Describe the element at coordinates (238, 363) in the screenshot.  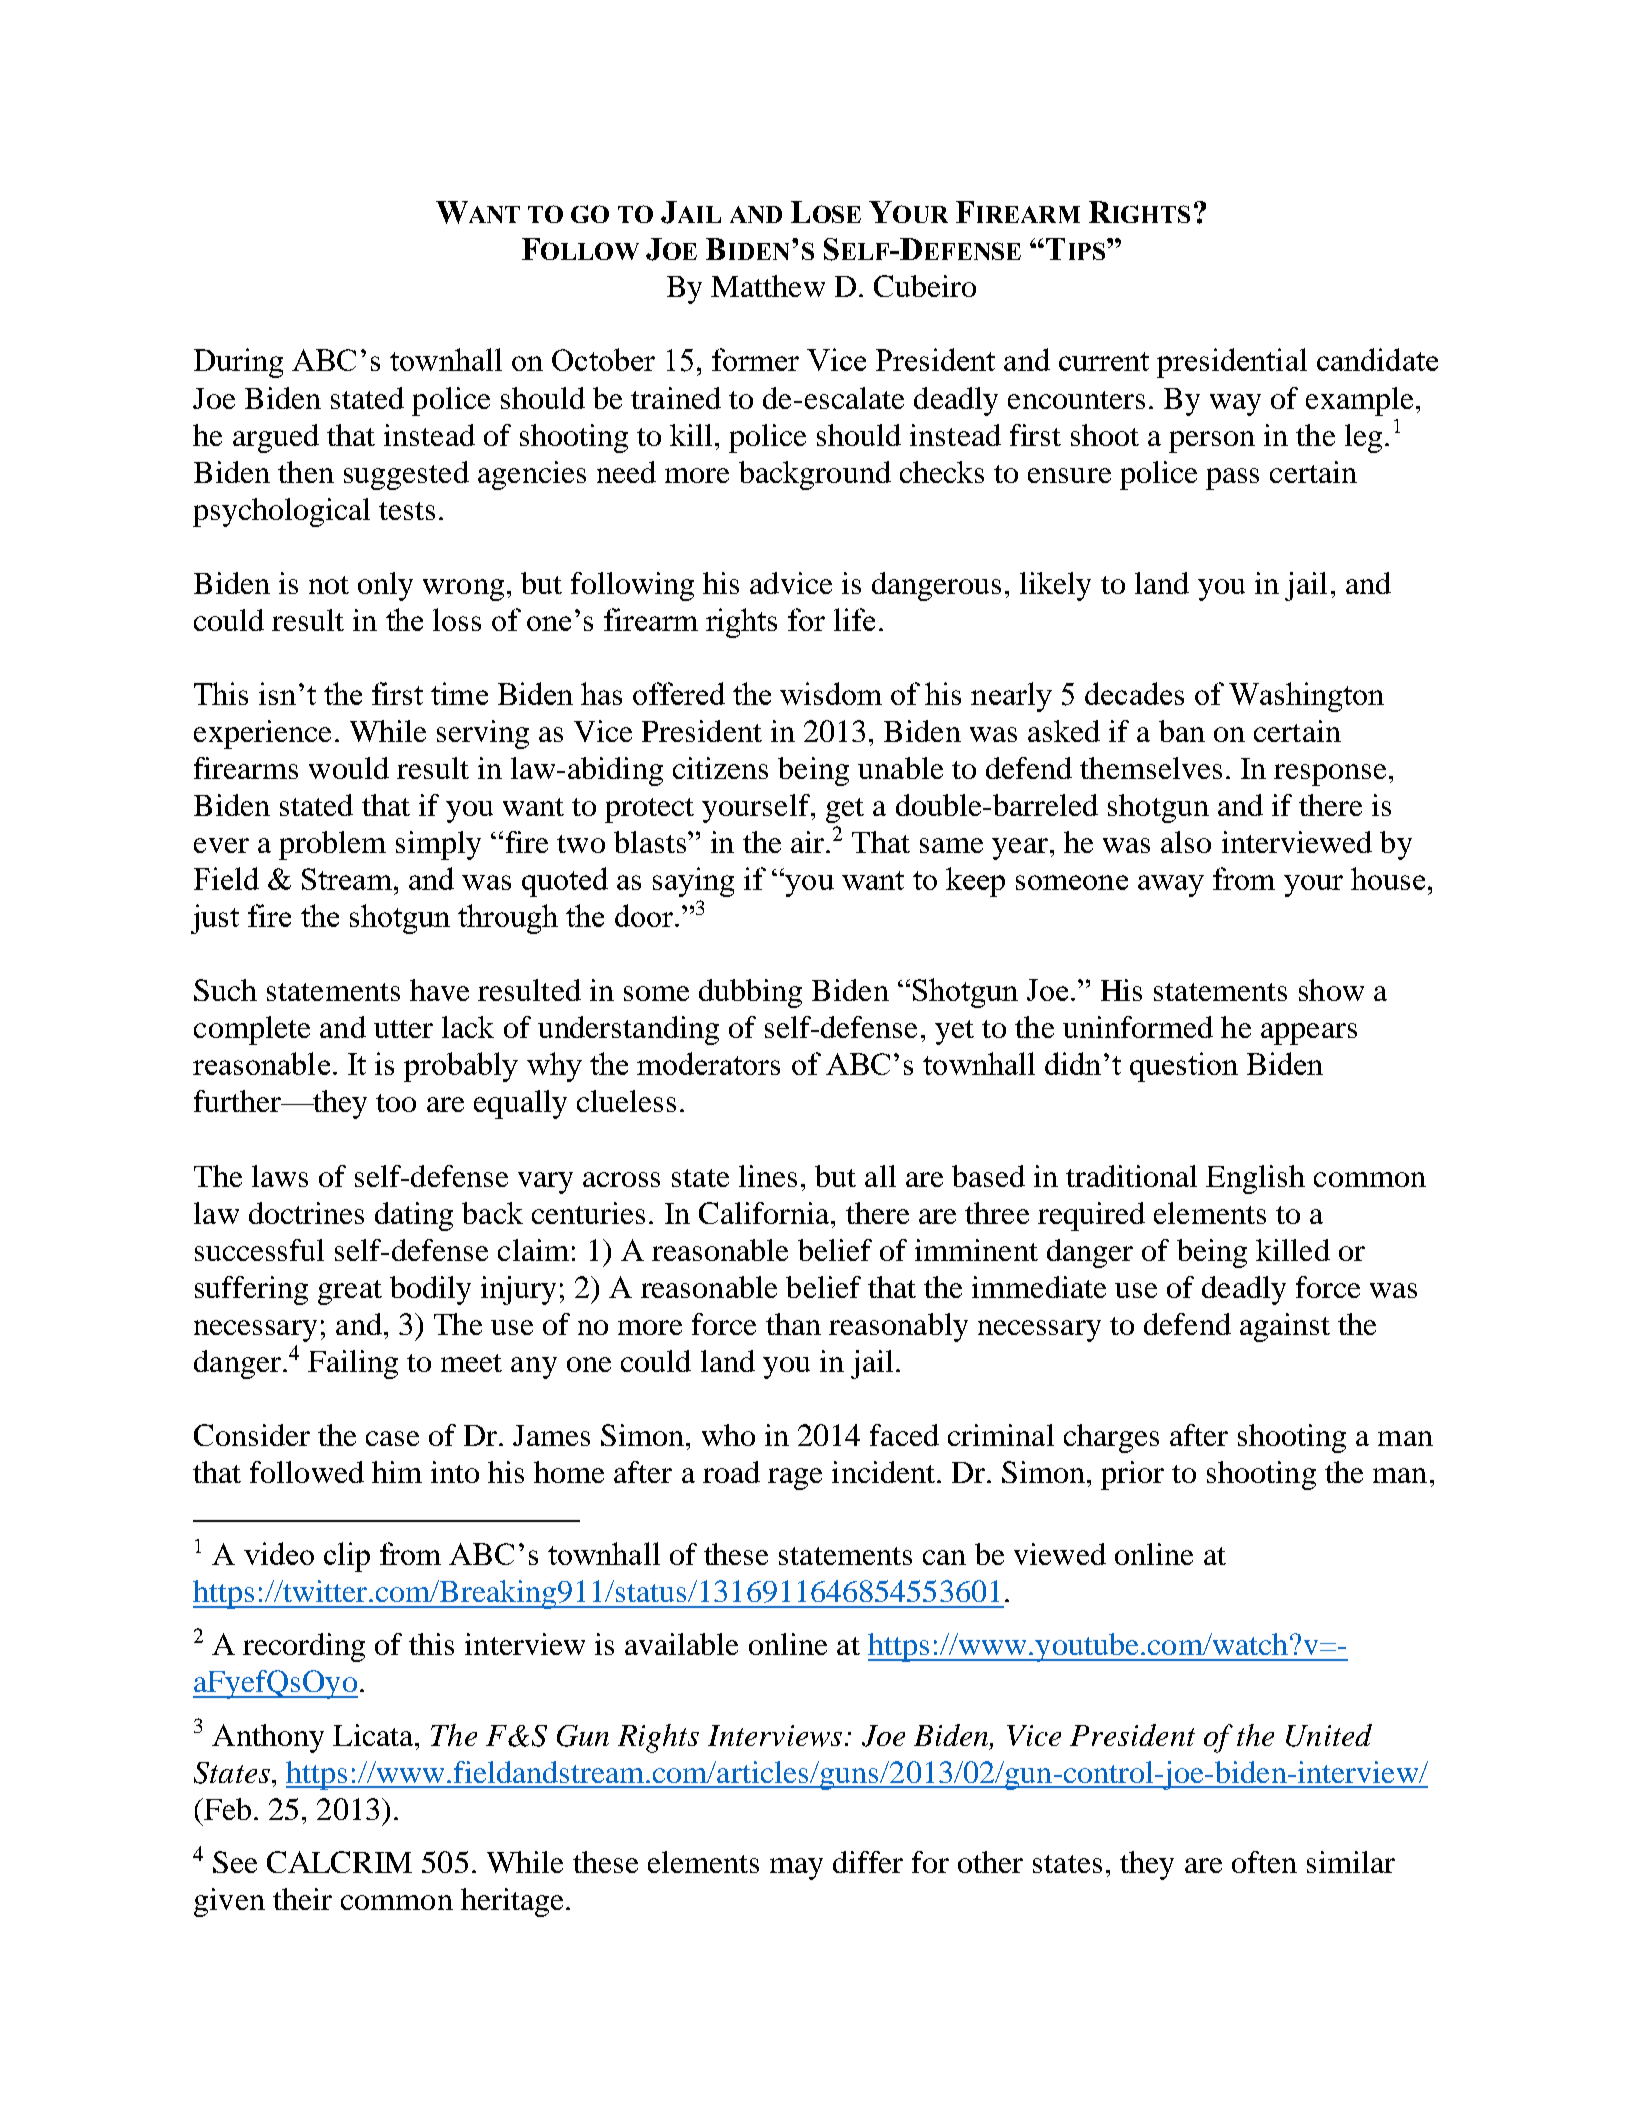
I see `During` at that location.
